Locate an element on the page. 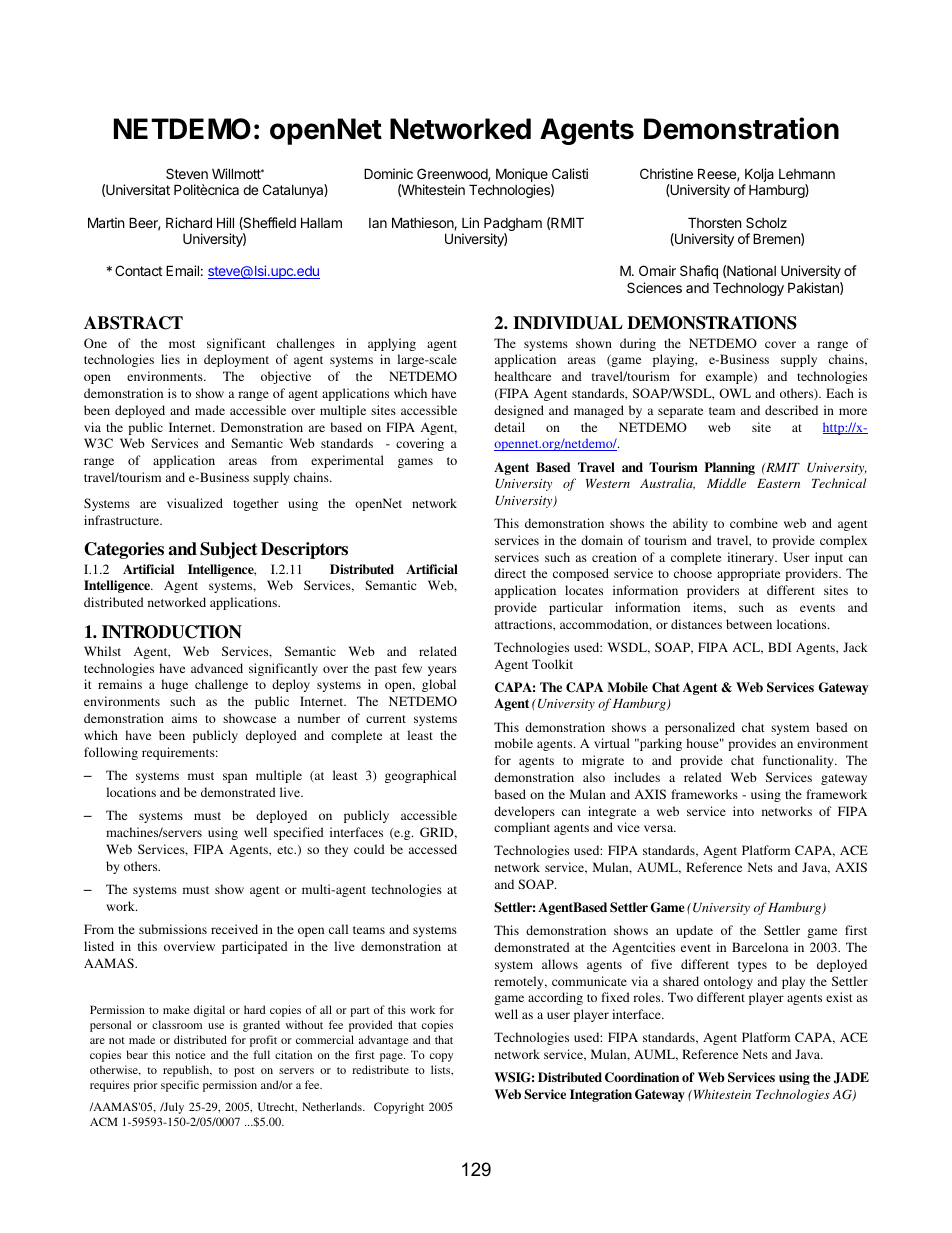  visualized is located at coordinates (195, 503).
